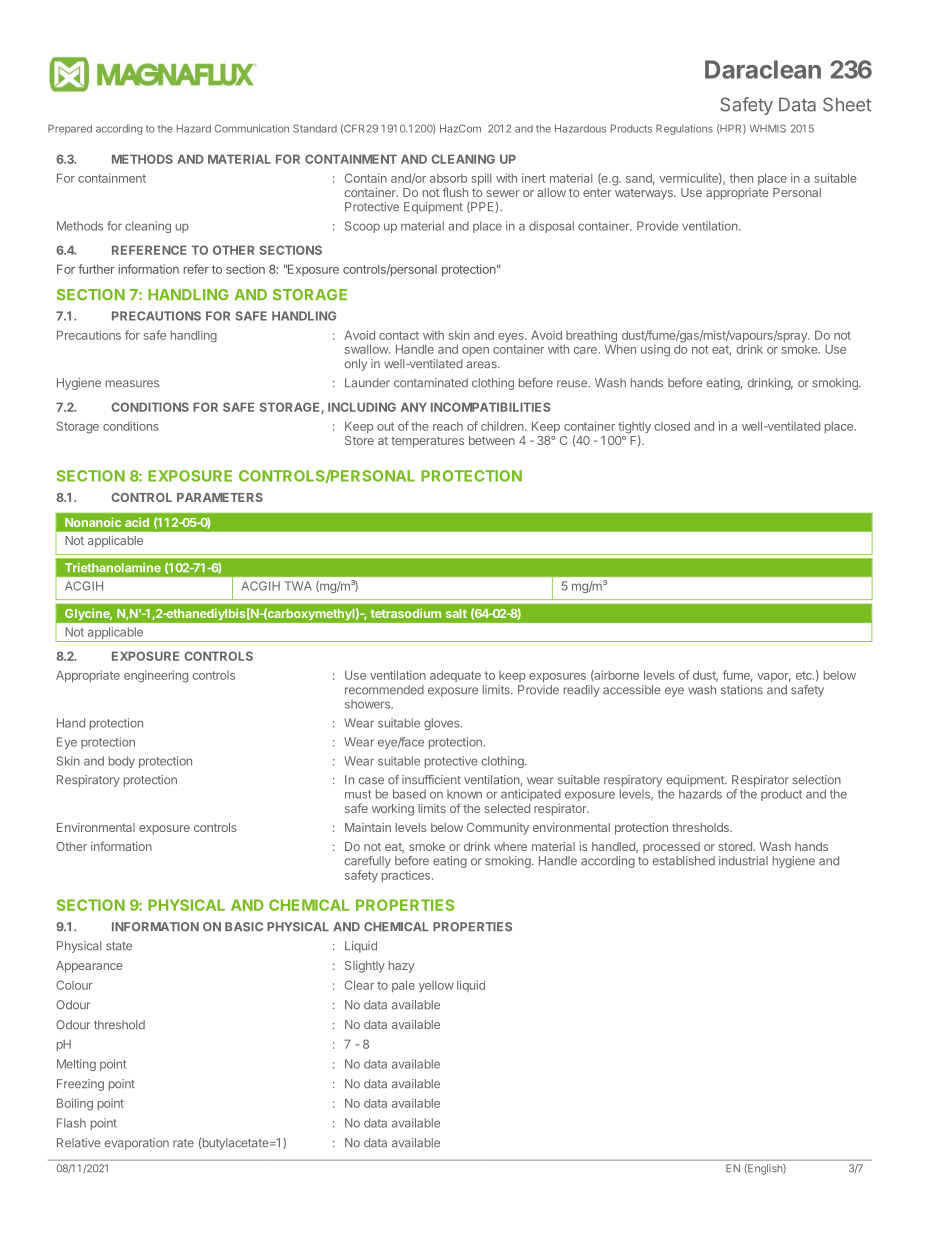 This screenshot has height=1233, width=952. I want to click on absorb, so click(448, 178).
